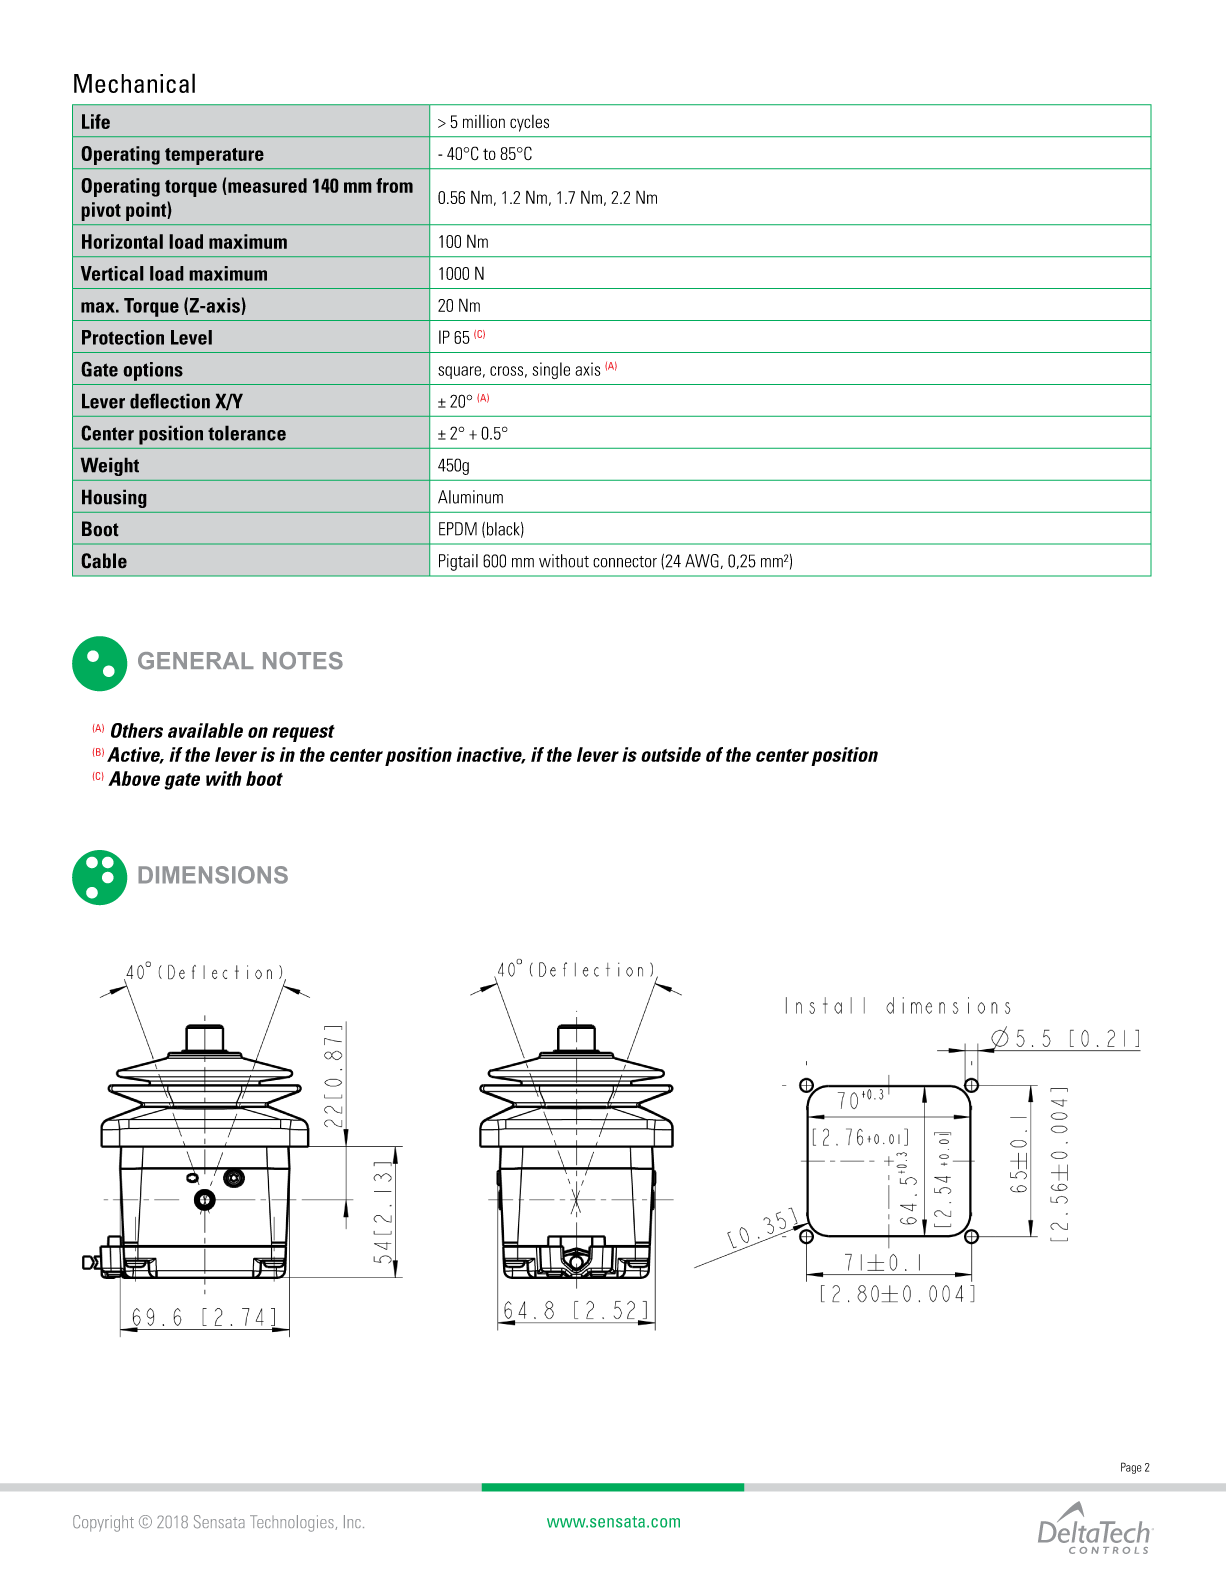 This screenshot has height=1586, width=1226. What do you see at coordinates (484, 121) in the screenshot?
I see `million` at bounding box center [484, 121].
